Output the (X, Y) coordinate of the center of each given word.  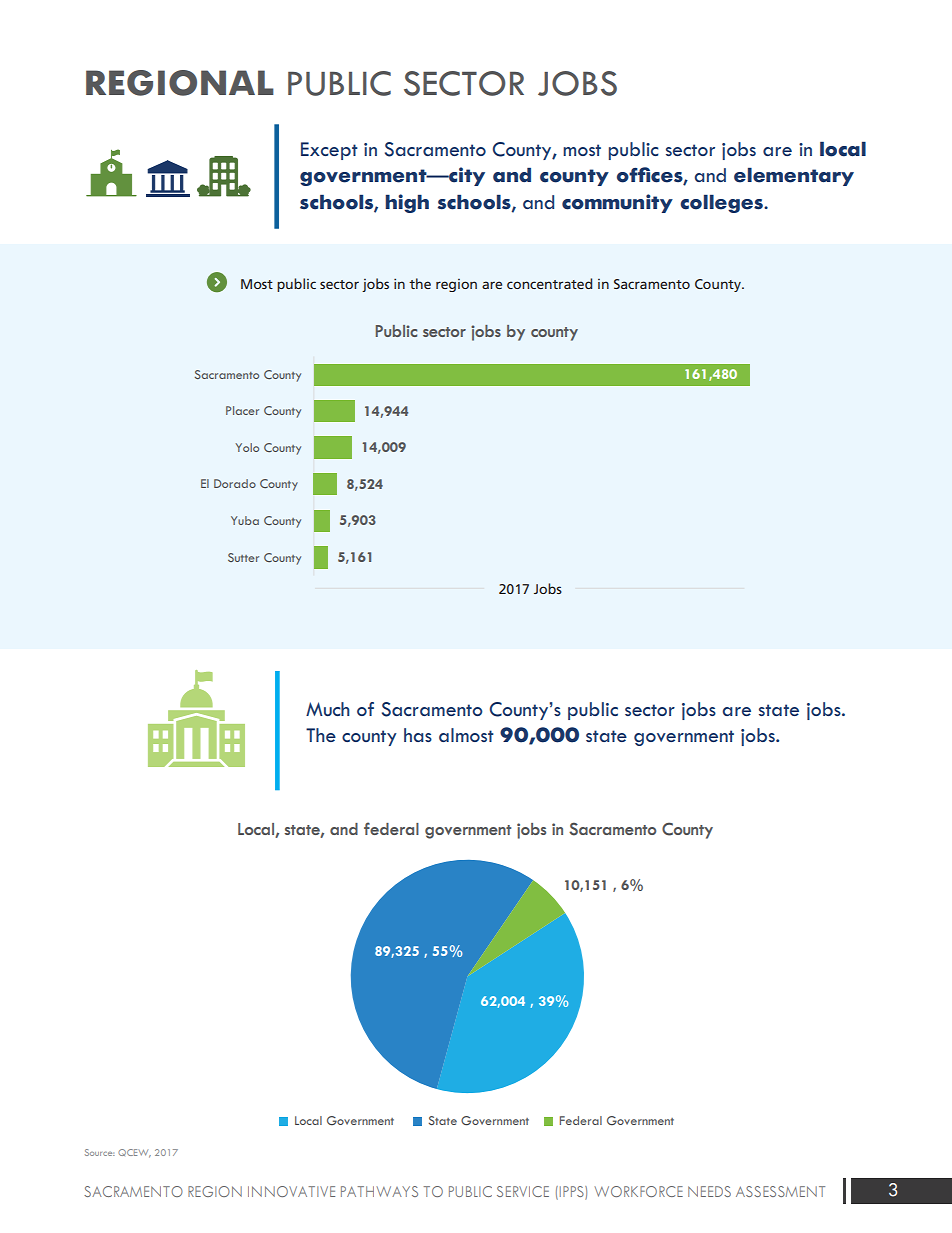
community (617, 203)
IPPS (573, 1192)
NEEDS (709, 1191)
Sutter (243, 557)
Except (329, 151)
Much (328, 709)
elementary (794, 176)
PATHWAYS (379, 1191)
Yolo (247, 447)
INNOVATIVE (291, 1191)
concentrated (549, 283)
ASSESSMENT (780, 1191)
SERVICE (523, 1191)
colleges (722, 203)
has (418, 735)
